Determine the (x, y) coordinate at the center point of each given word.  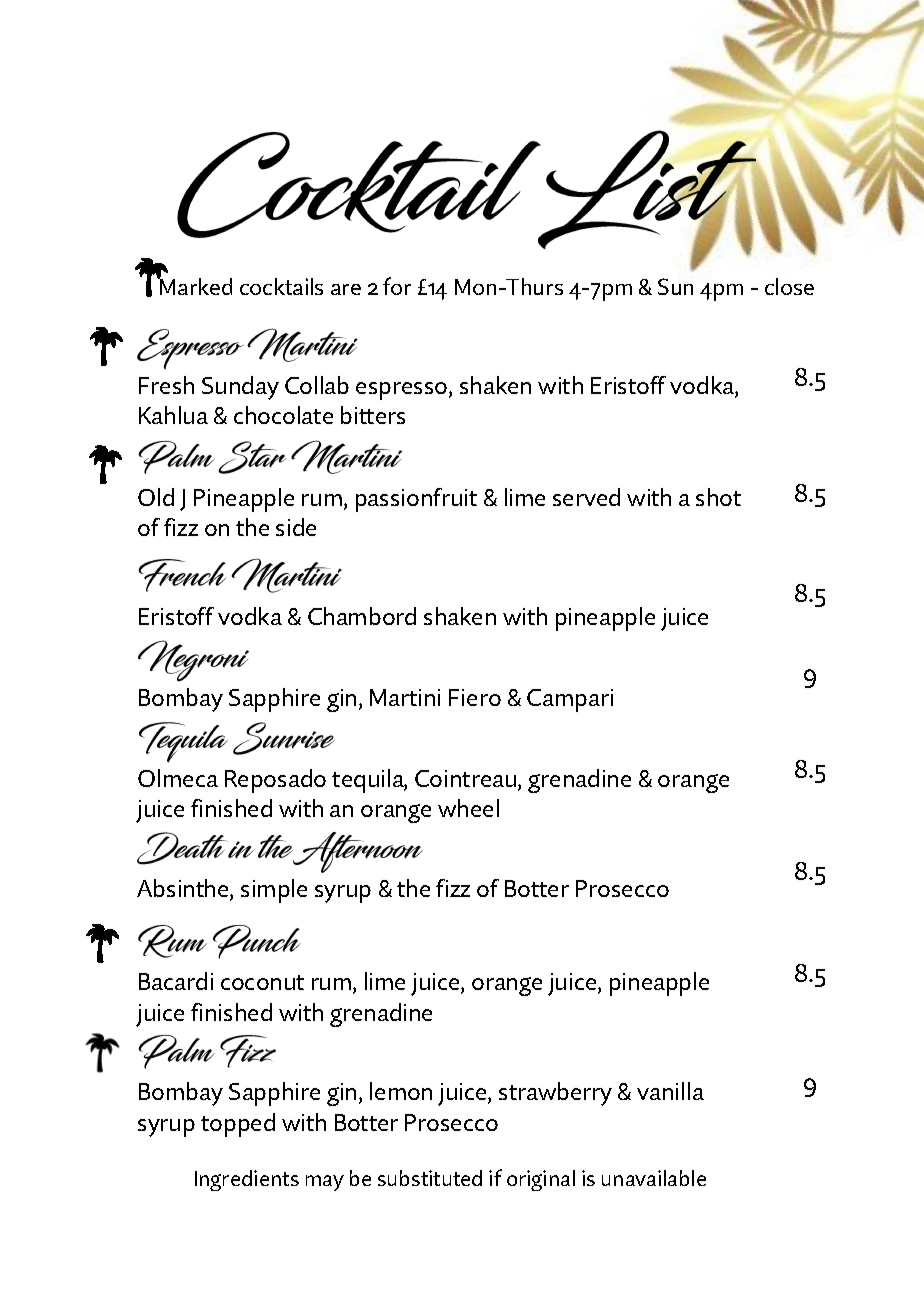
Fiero (475, 697)
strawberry (555, 1094)
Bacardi (176, 981)
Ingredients (247, 1180)
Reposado (275, 781)
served (586, 497)
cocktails (281, 286)
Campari (570, 700)
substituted (430, 1178)
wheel (468, 808)
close (789, 286)
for (397, 286)
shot (718, 497)
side (296, 527)
